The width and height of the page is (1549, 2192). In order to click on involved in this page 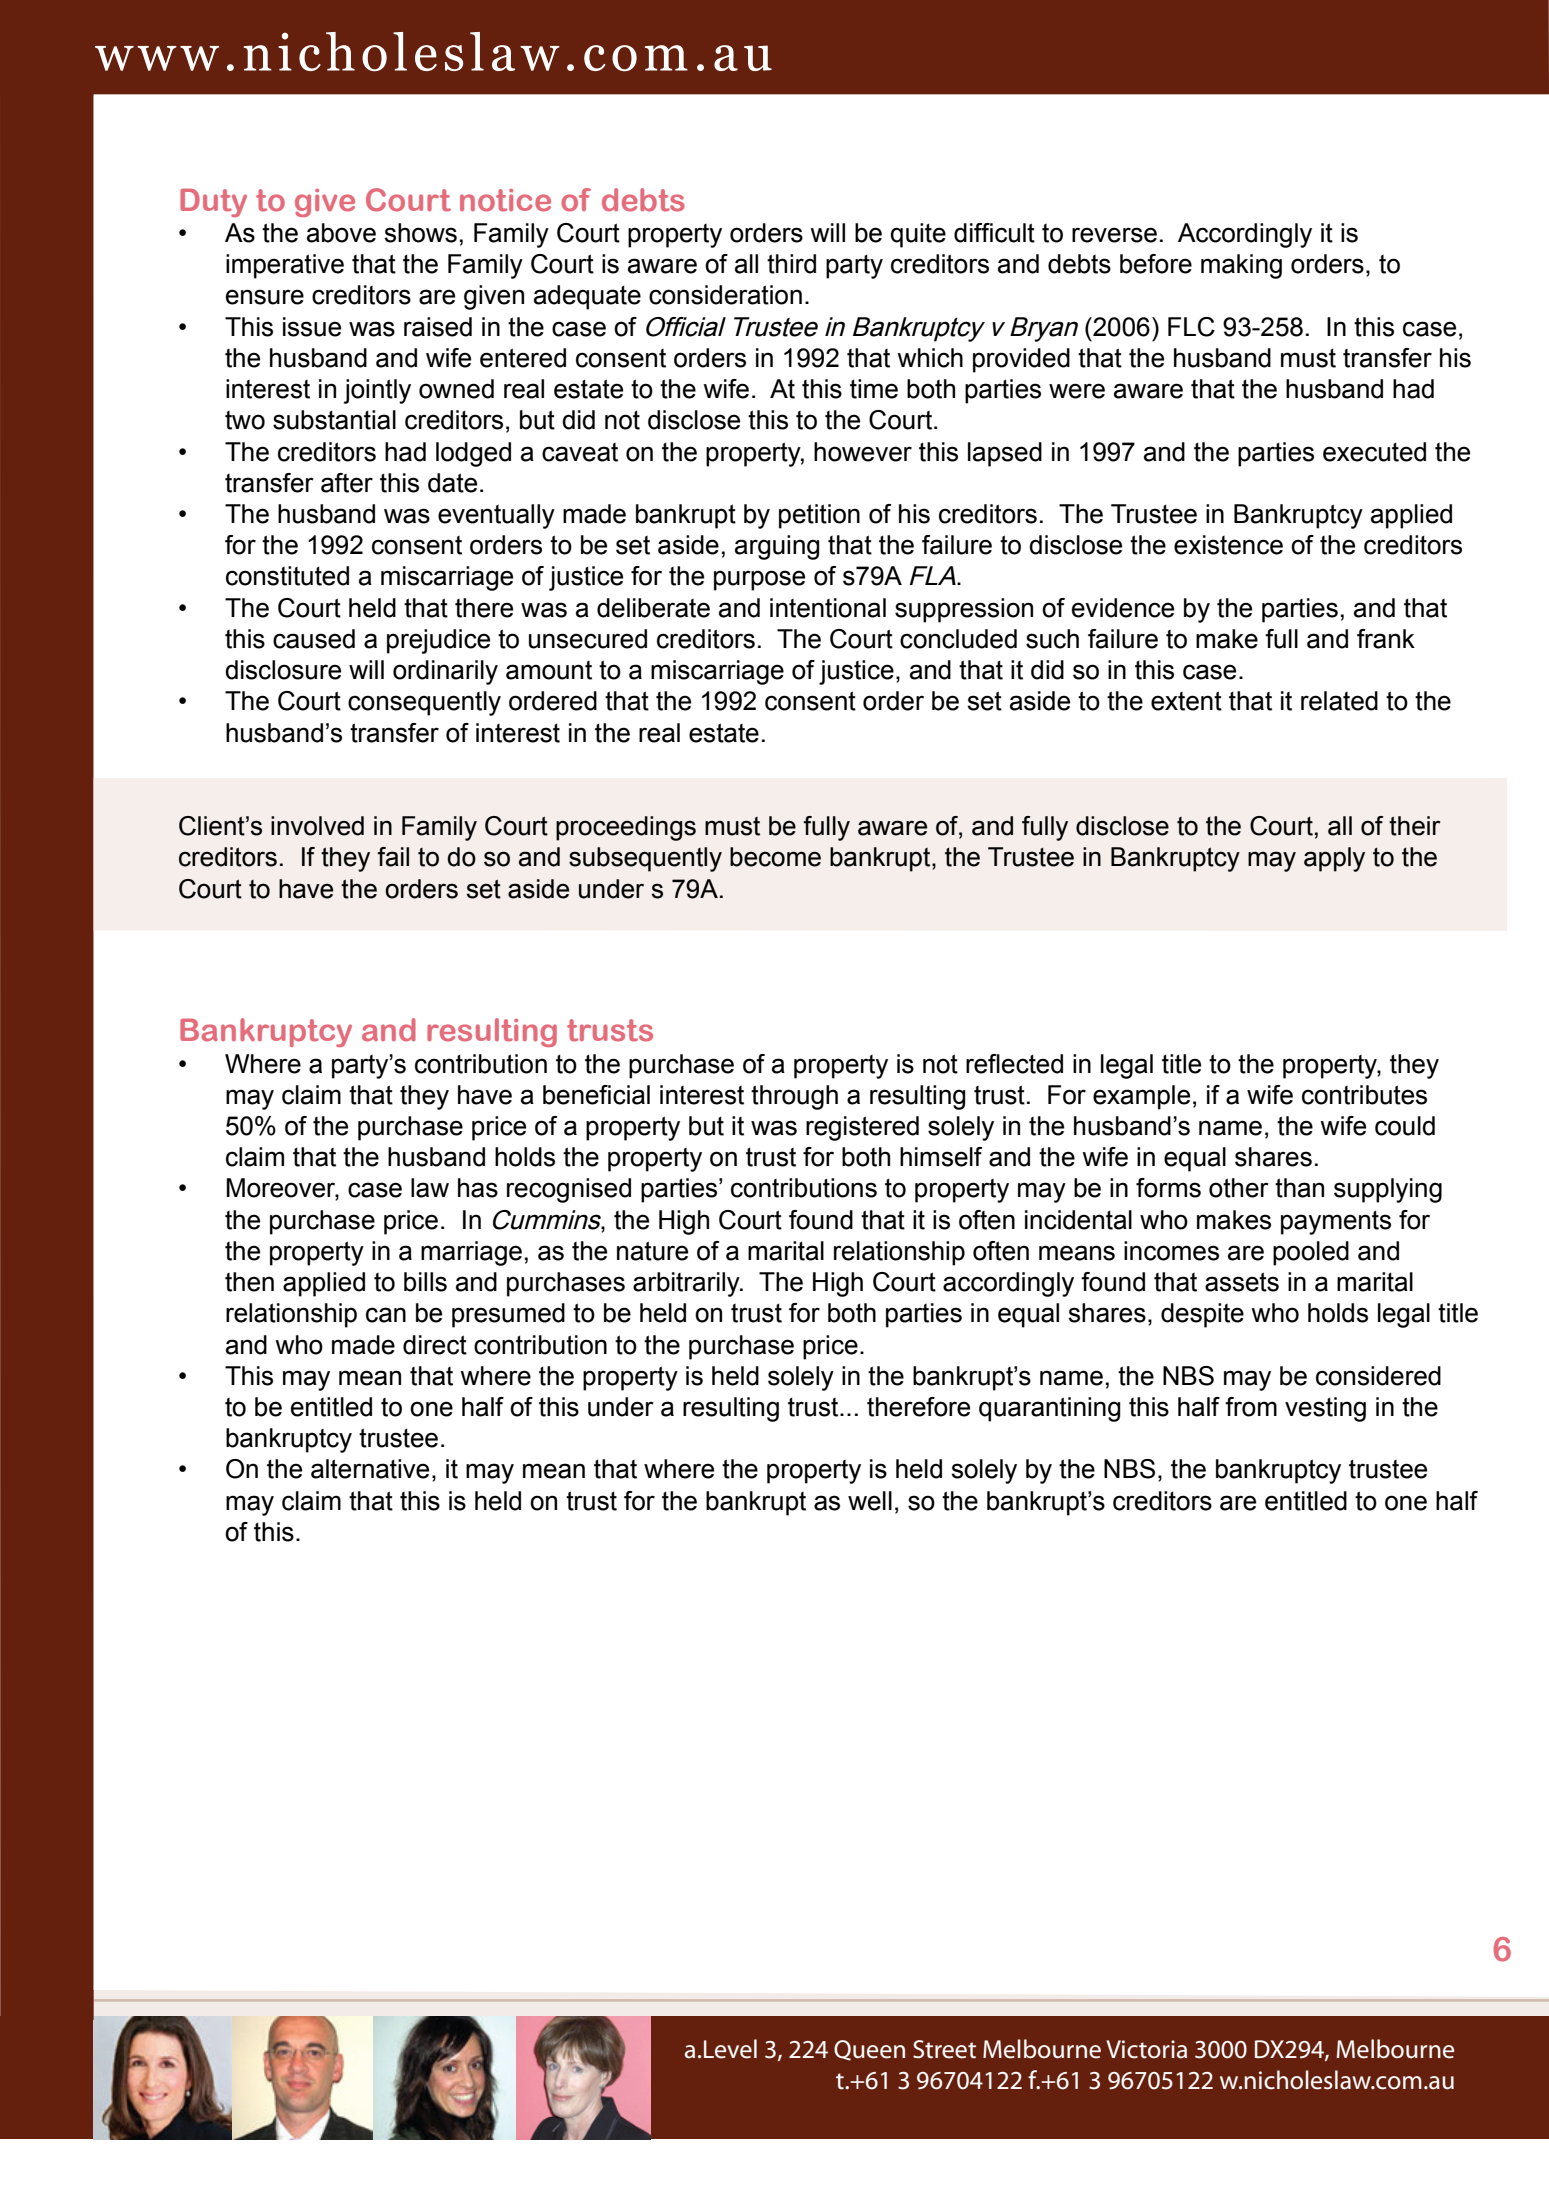, I will do `click(317, 826)`.
